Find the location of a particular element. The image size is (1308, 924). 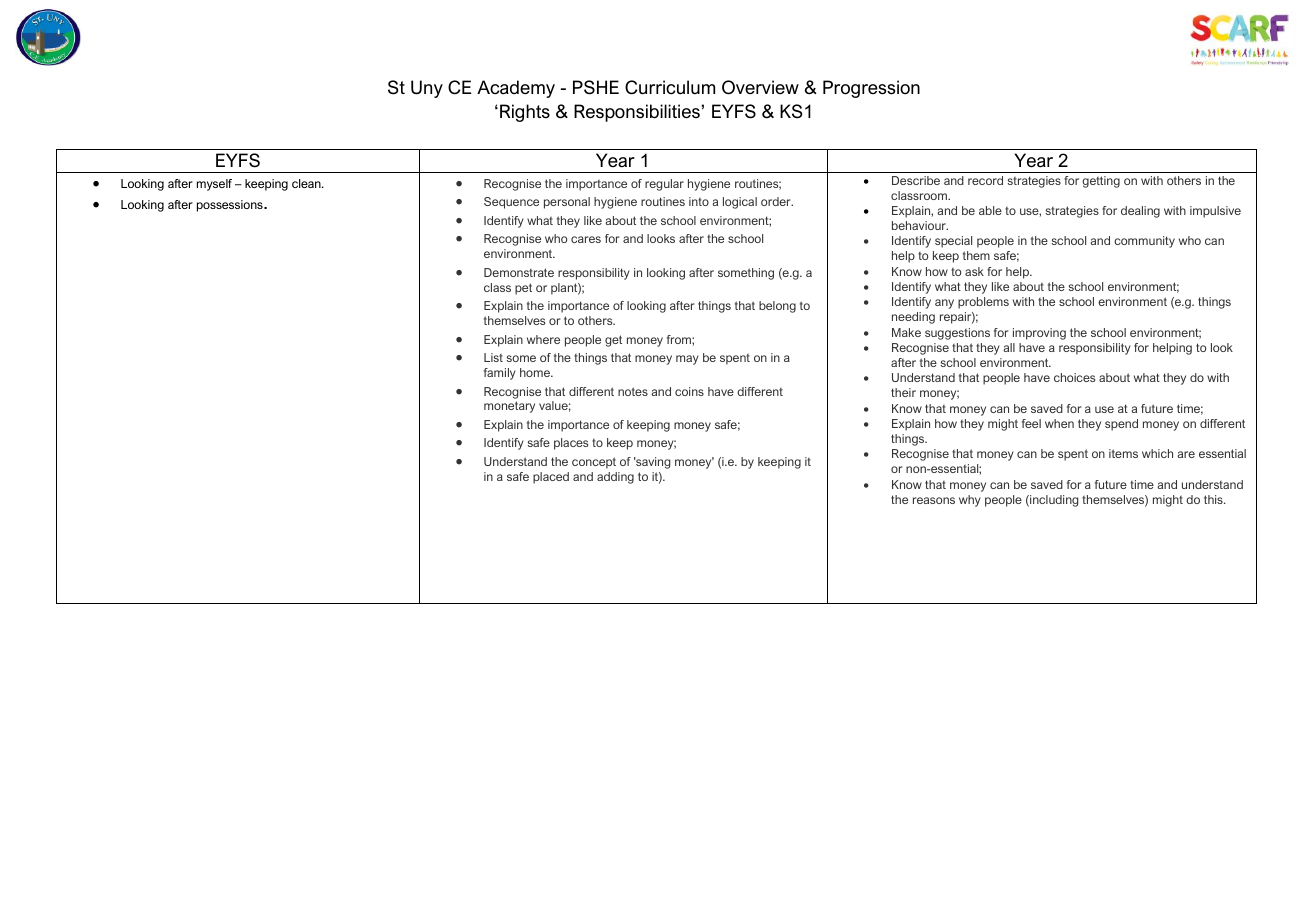

this is located at coordinates (1214, 499).
